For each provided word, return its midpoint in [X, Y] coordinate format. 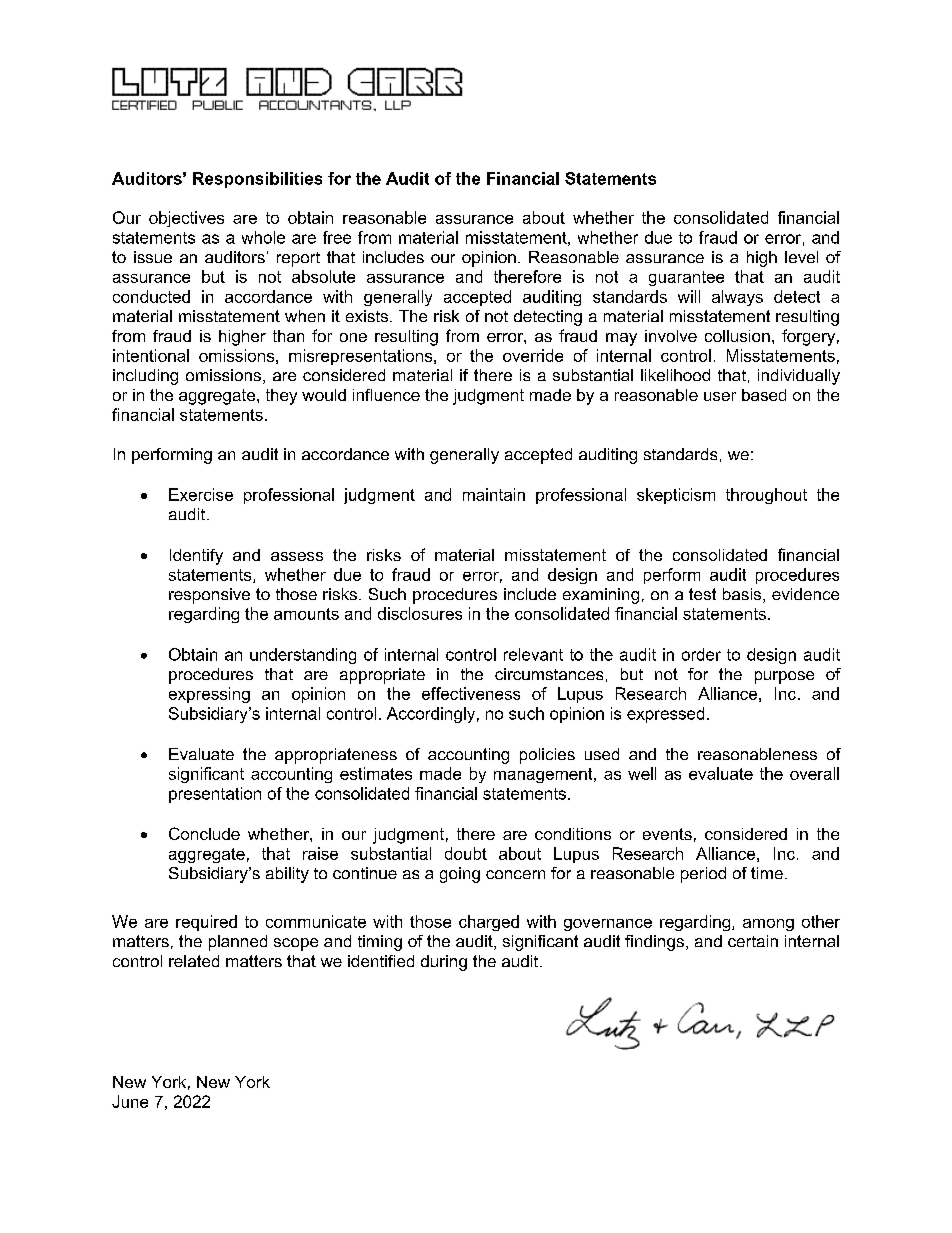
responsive [209, 596]
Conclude [204, 833]
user [720, 396]
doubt [466, 853]
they [281, 397]
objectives [186, 219]
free [337, 237]
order [701, 654]
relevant [533, 654]
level [801, 257]
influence [386, 395]
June [130, 1101]
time [767, 873]
